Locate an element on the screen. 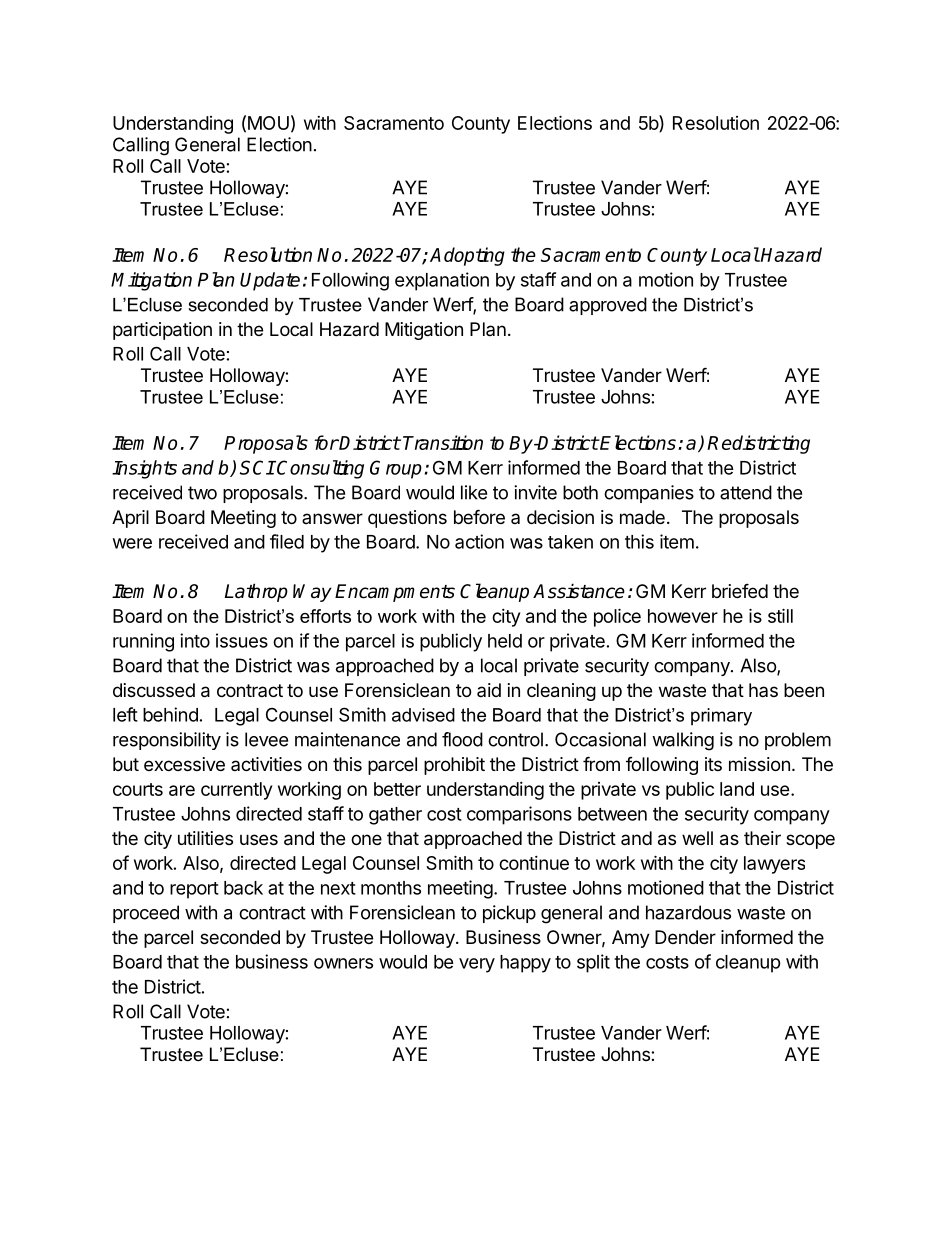 This screenshot has height=1233, width=952. participation is located at coordinates (162, 331).
